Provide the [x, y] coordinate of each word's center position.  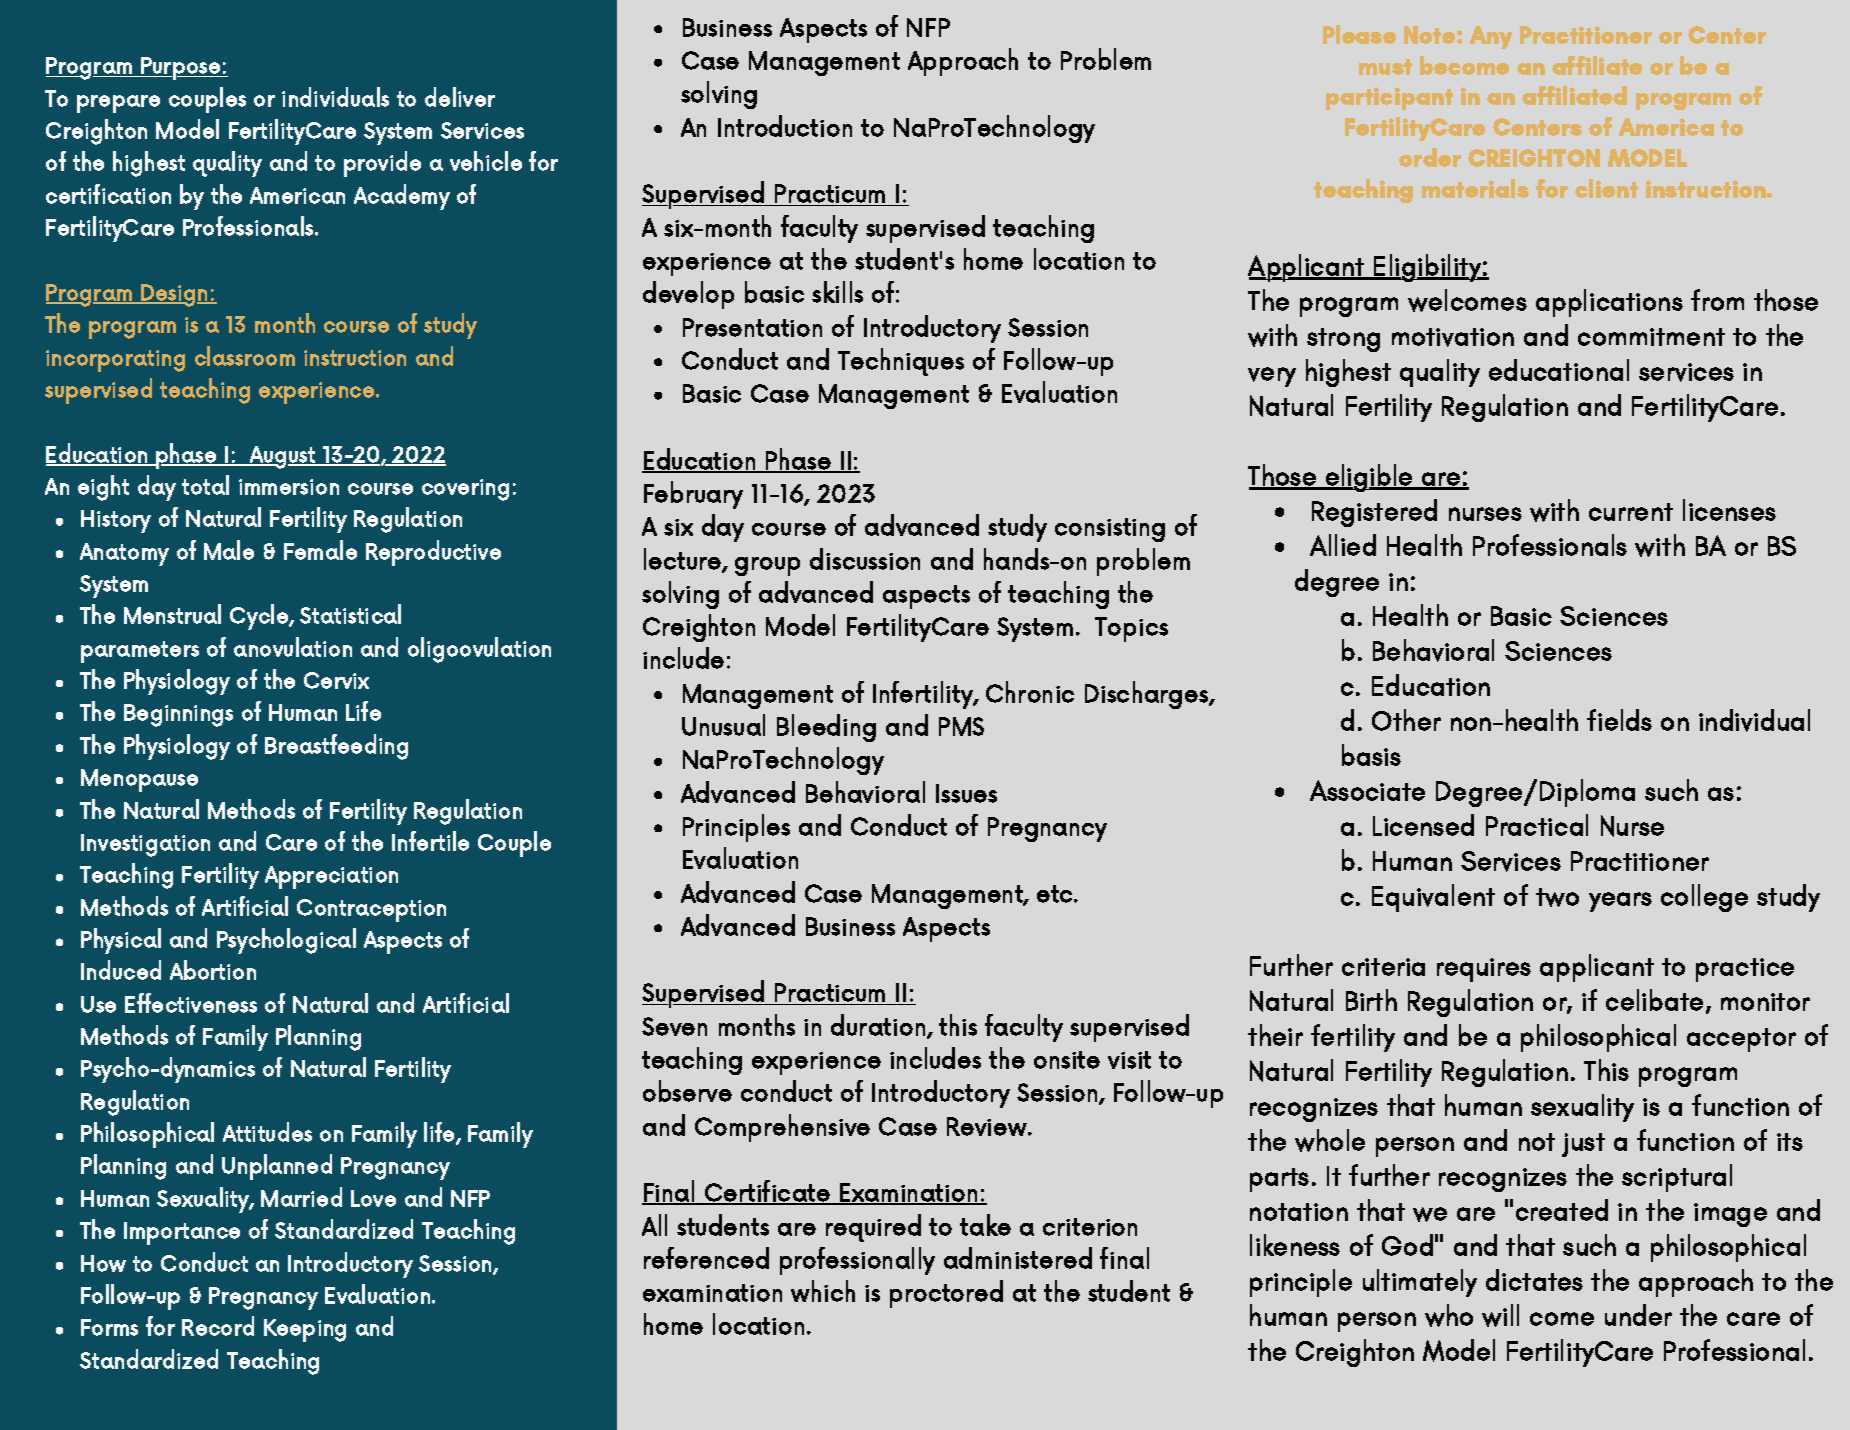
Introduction [785, 126]
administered [1018, 1258]
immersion [289, 487]
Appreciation [331, 877]
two [1557, 897]
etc [1056, 894]
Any [1491, 37]
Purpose [181, 68]
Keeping [305, 1330]
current [1631, 512]
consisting [1110, 530]
